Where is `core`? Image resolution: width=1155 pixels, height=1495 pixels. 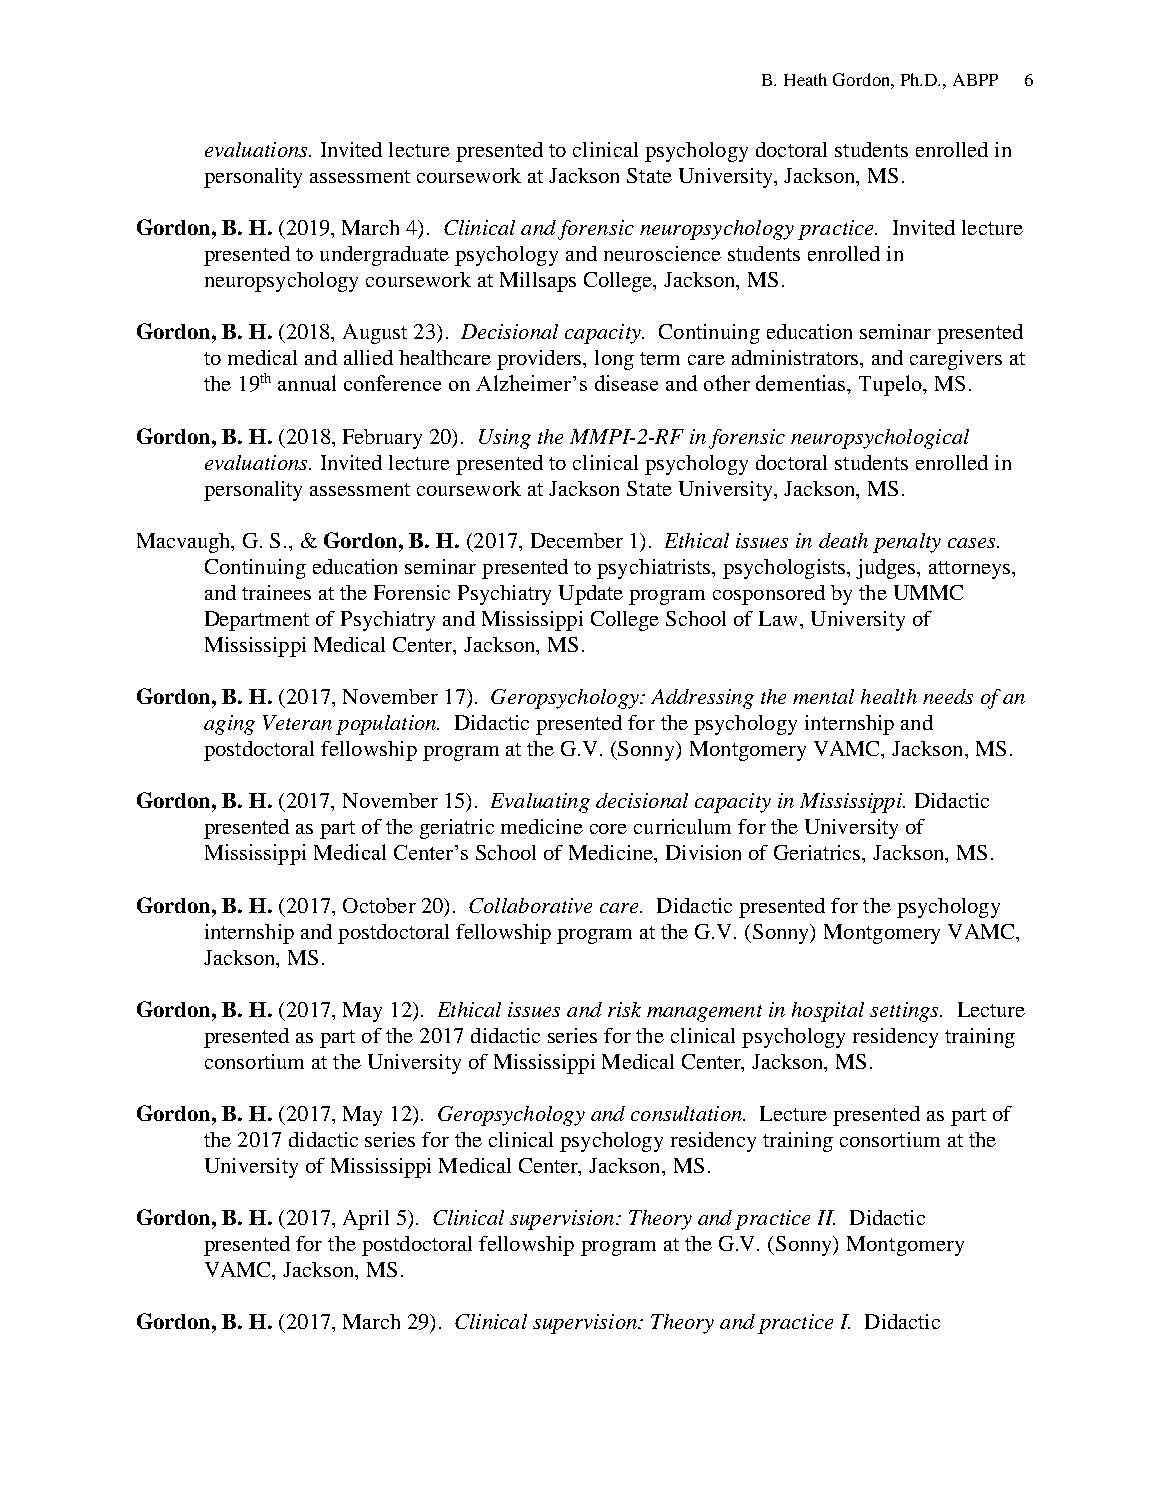 core is located at coordinates (608, 829).
